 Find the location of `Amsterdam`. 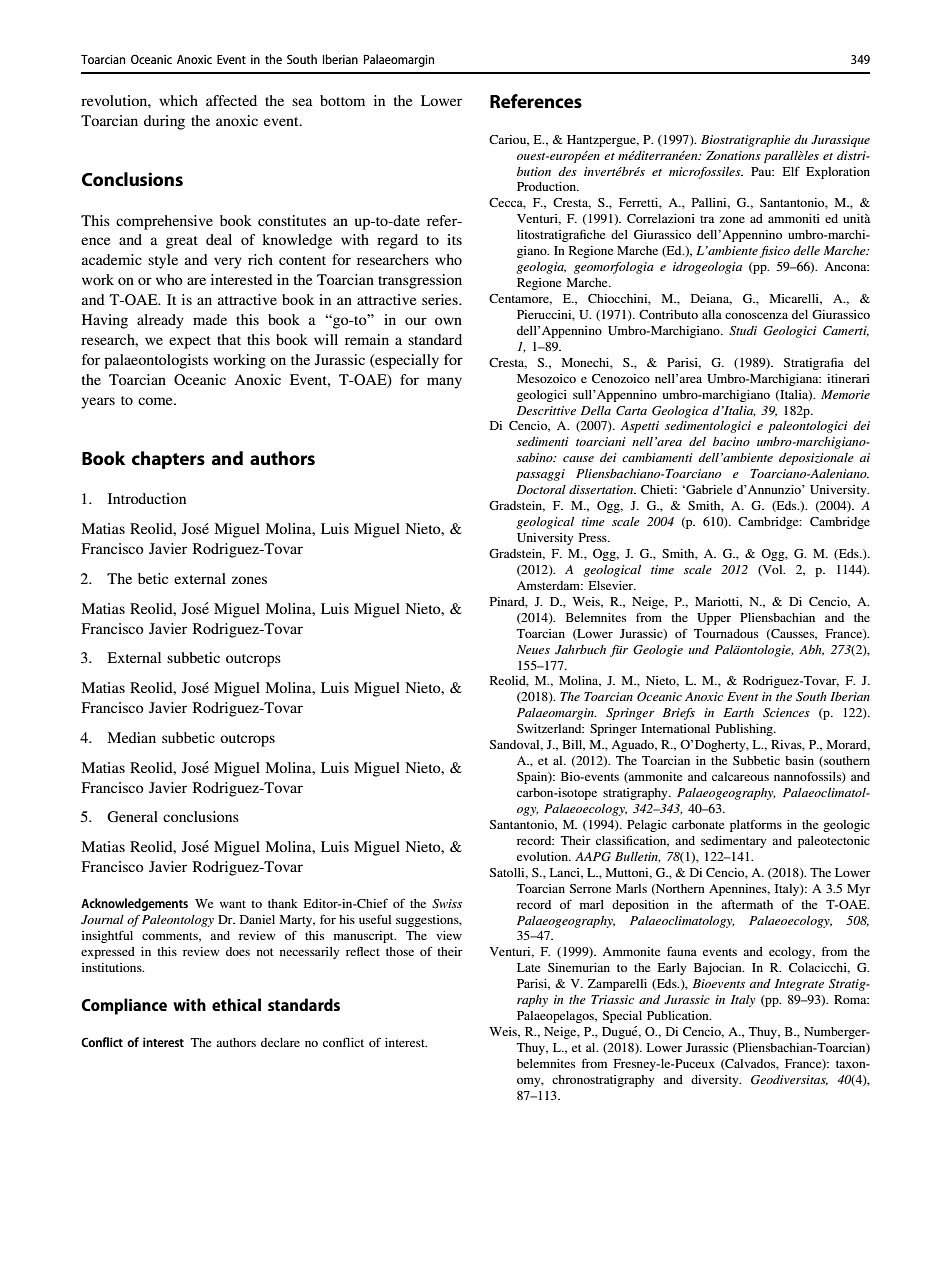

Amsterdam is located at coordinates (549, 585).
